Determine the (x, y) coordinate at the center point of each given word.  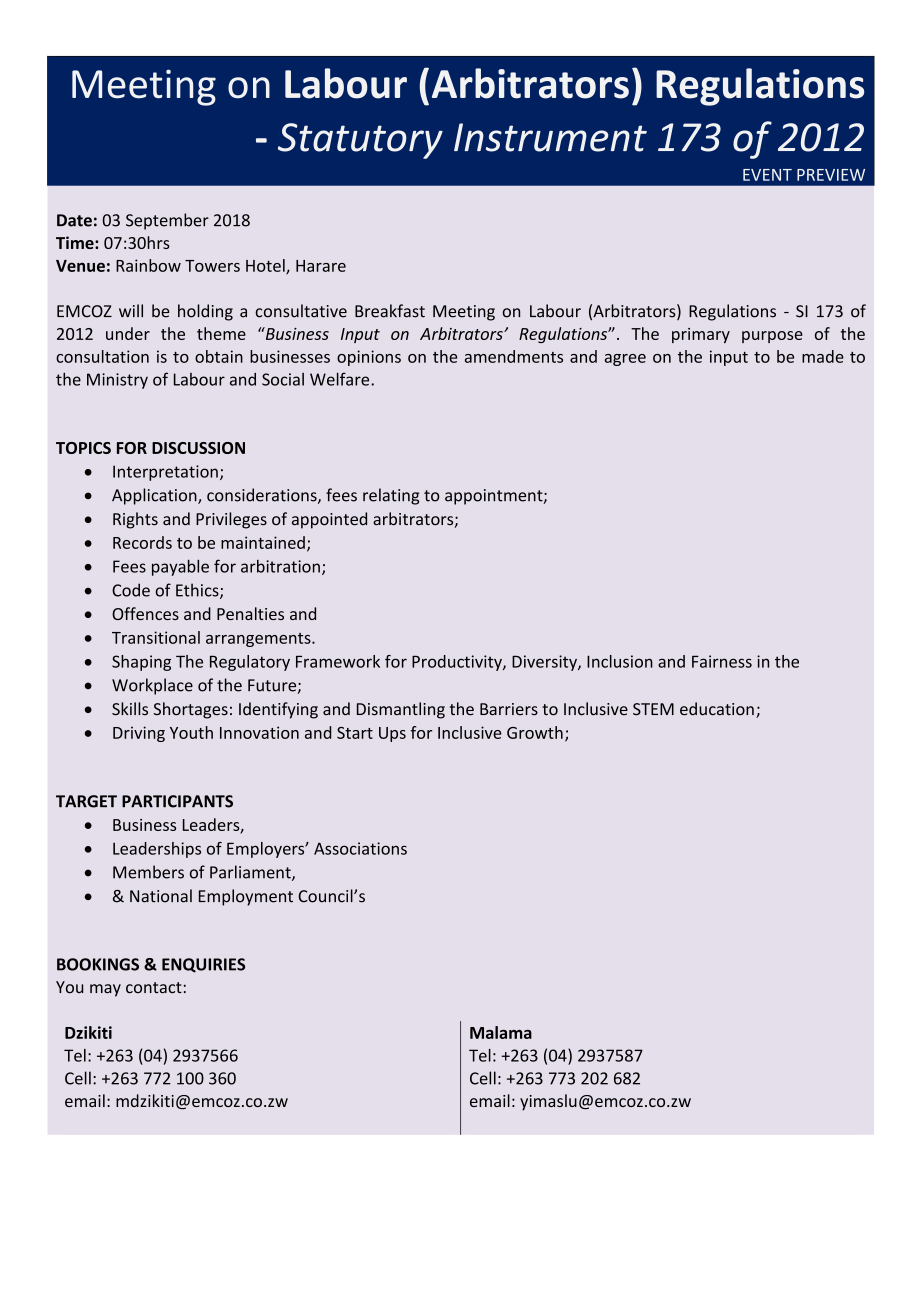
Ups (392, 734)
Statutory (360, 141)
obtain (219, 356)
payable (180, 567)
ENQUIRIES (203, 965)
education (717, 709)
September (167, 221)
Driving (139, 734)
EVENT (767, 175)
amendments (514, 356)
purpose (772, 337)
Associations (360, 848)
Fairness (722, 661)
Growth (535, 732)
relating (391, 496)
